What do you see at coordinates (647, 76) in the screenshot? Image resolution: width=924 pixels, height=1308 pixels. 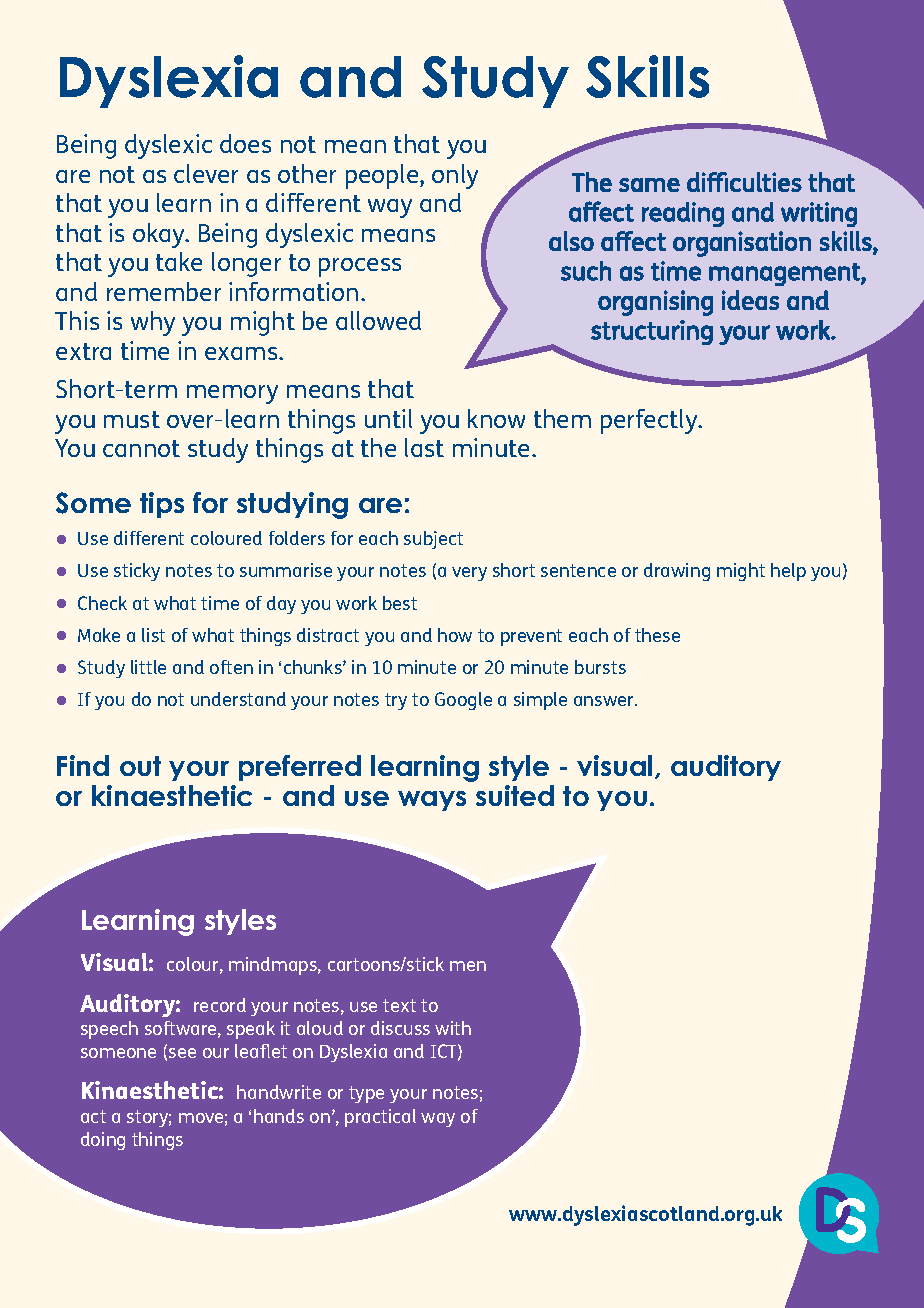 I see `Skills` at bounding box center [647, 76].
